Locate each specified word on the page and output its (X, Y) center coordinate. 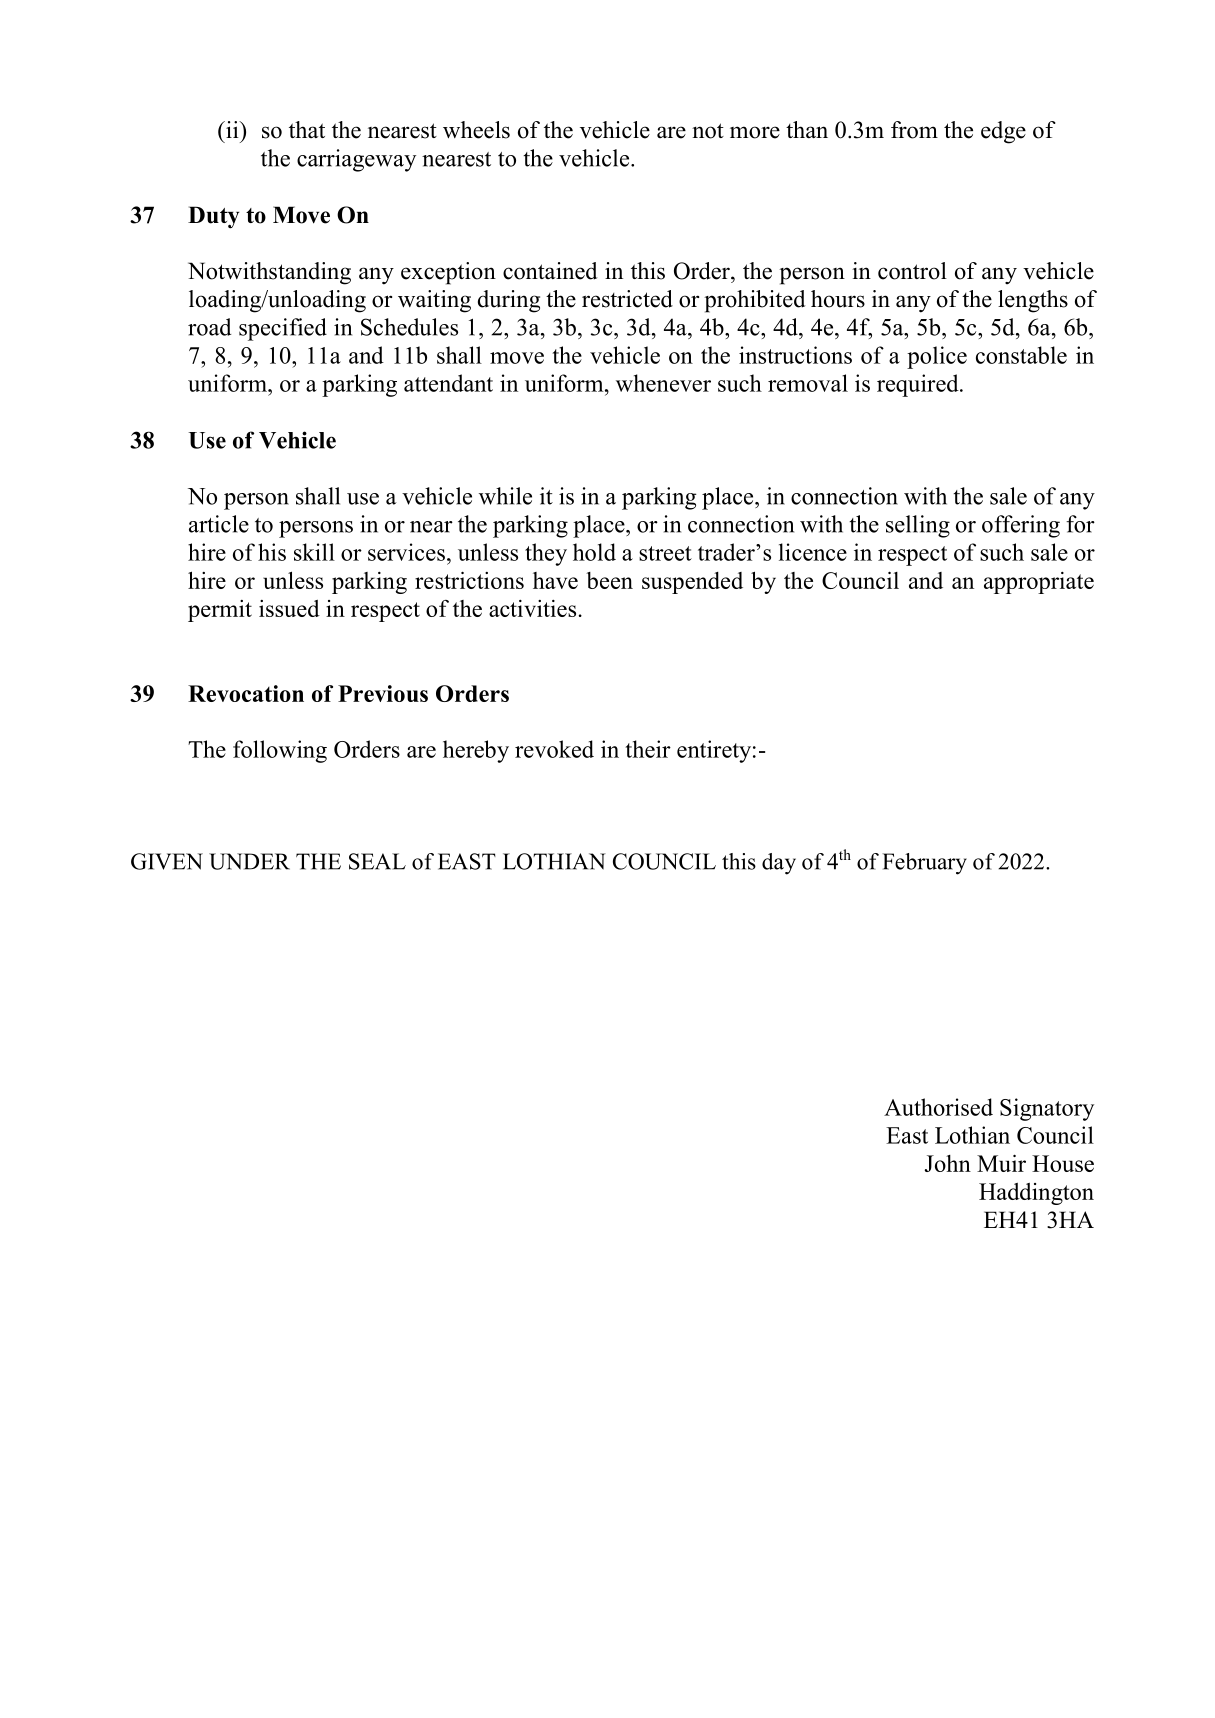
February (924, 864)
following (280, 751)
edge (1003, 132)
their (648, 749)
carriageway (356, 160)
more (755, 132)
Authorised (938, 1107)
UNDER (249, 861)
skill (314, 552)
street (665, 553)
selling (918, 526)
